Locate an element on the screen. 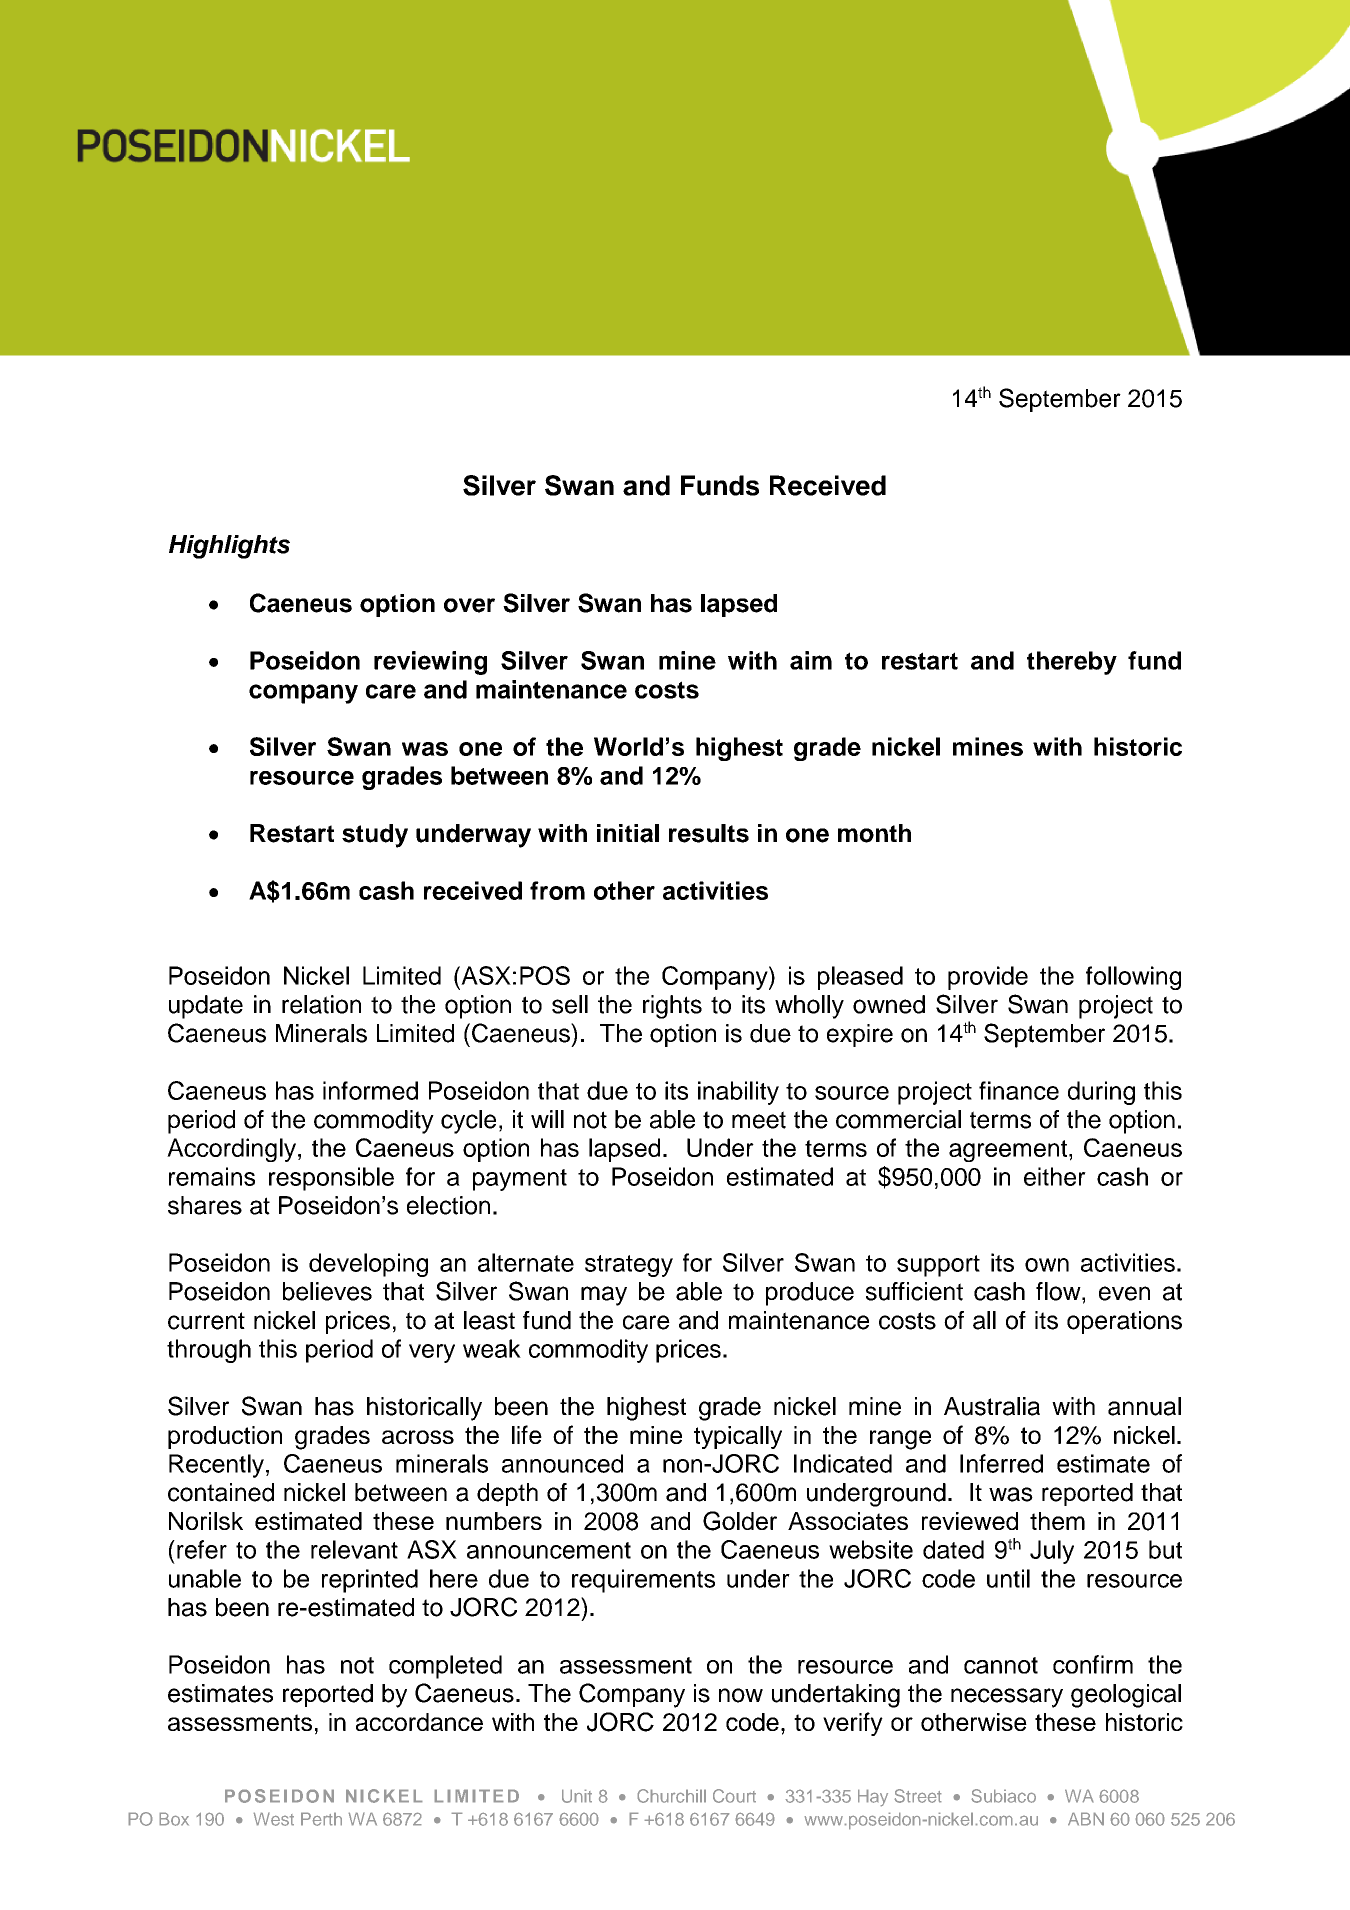  Australia is located at coordinates (992, 1406).
